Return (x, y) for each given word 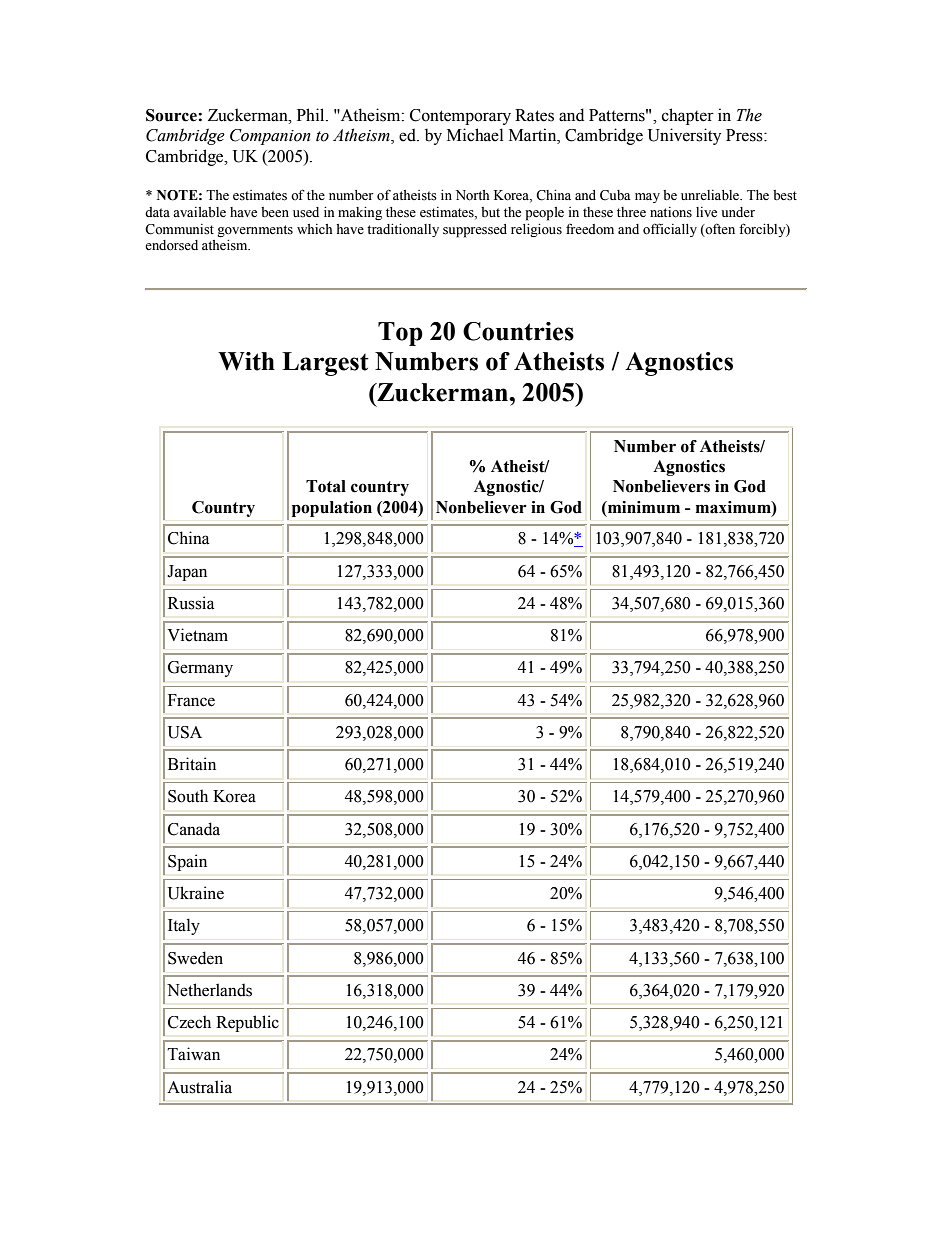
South (188, 796)
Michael (475, 135)
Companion (270, 137)
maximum (734, 507)
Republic (247, 1023)
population (332, 509)
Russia (191, 603)
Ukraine (196, 893)
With (246, 361)
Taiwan (194, 1054)
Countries (518, 331)
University (684, 136)
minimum (643, 507)
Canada (194, 829)
